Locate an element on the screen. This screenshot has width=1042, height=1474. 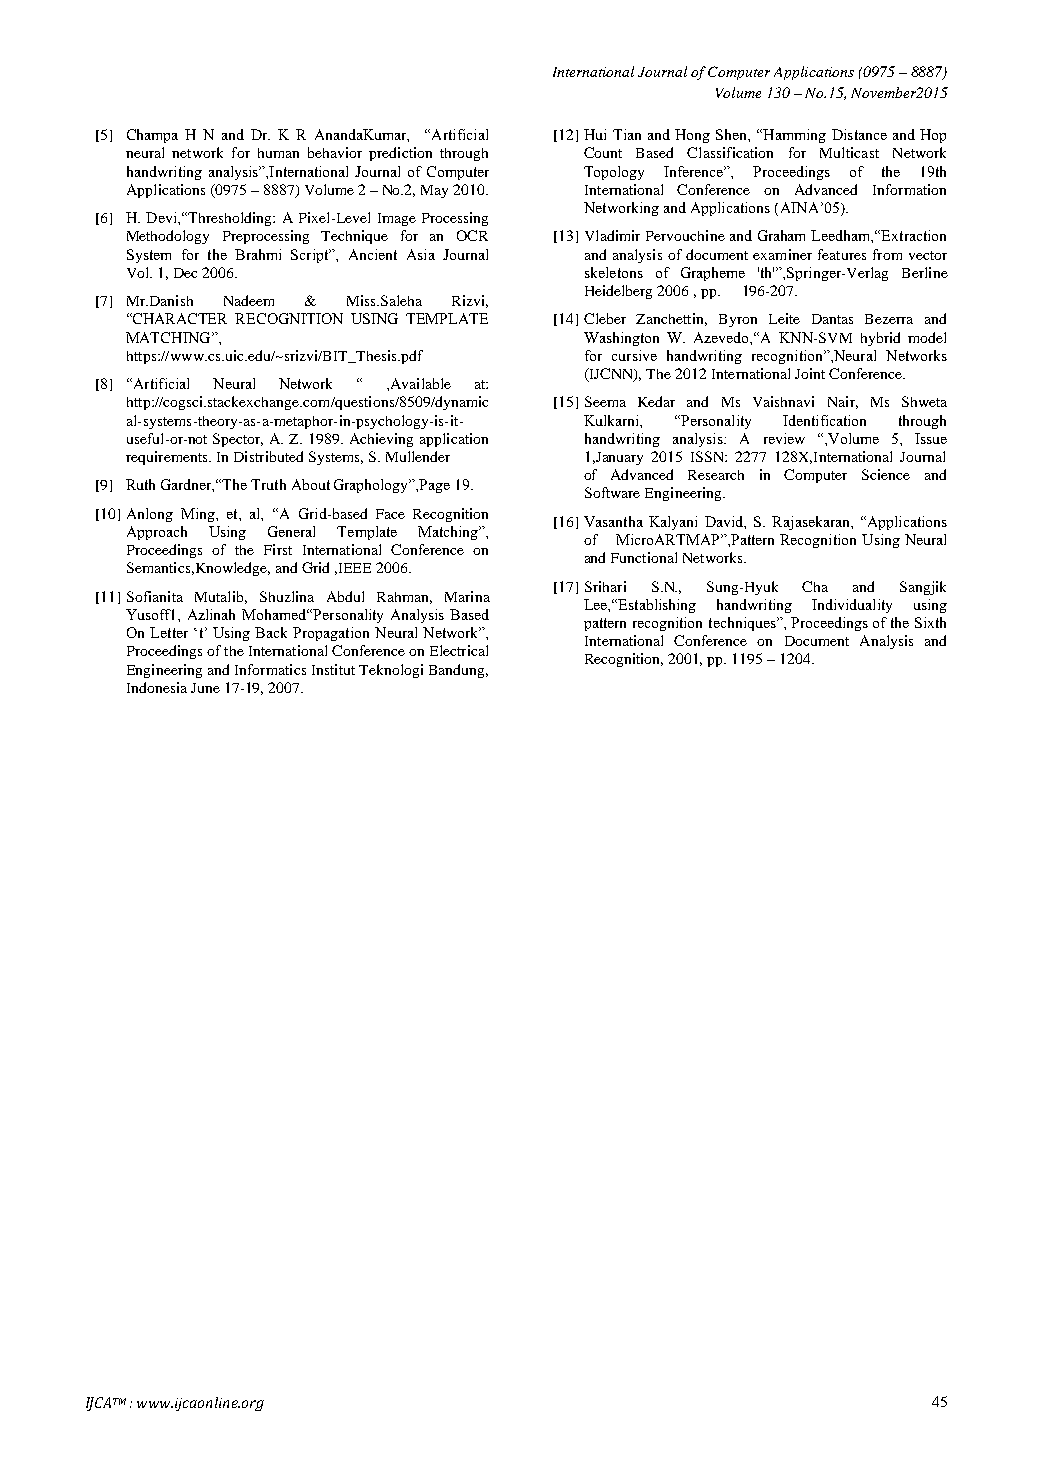
Electrical is located at coordinates (459, 650).
